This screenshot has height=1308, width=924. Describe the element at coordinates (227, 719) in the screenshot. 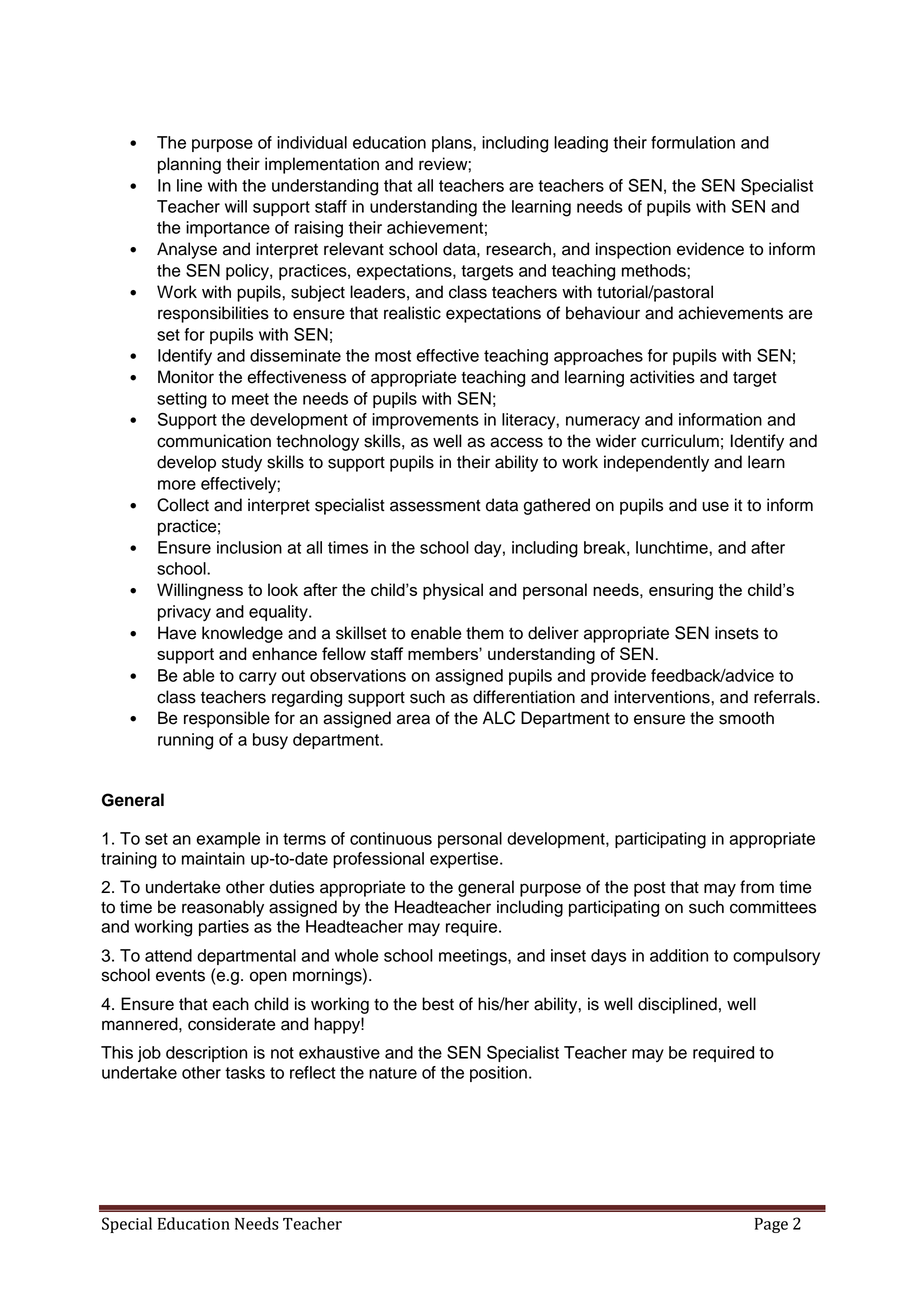

I see `responsible` at that location.
